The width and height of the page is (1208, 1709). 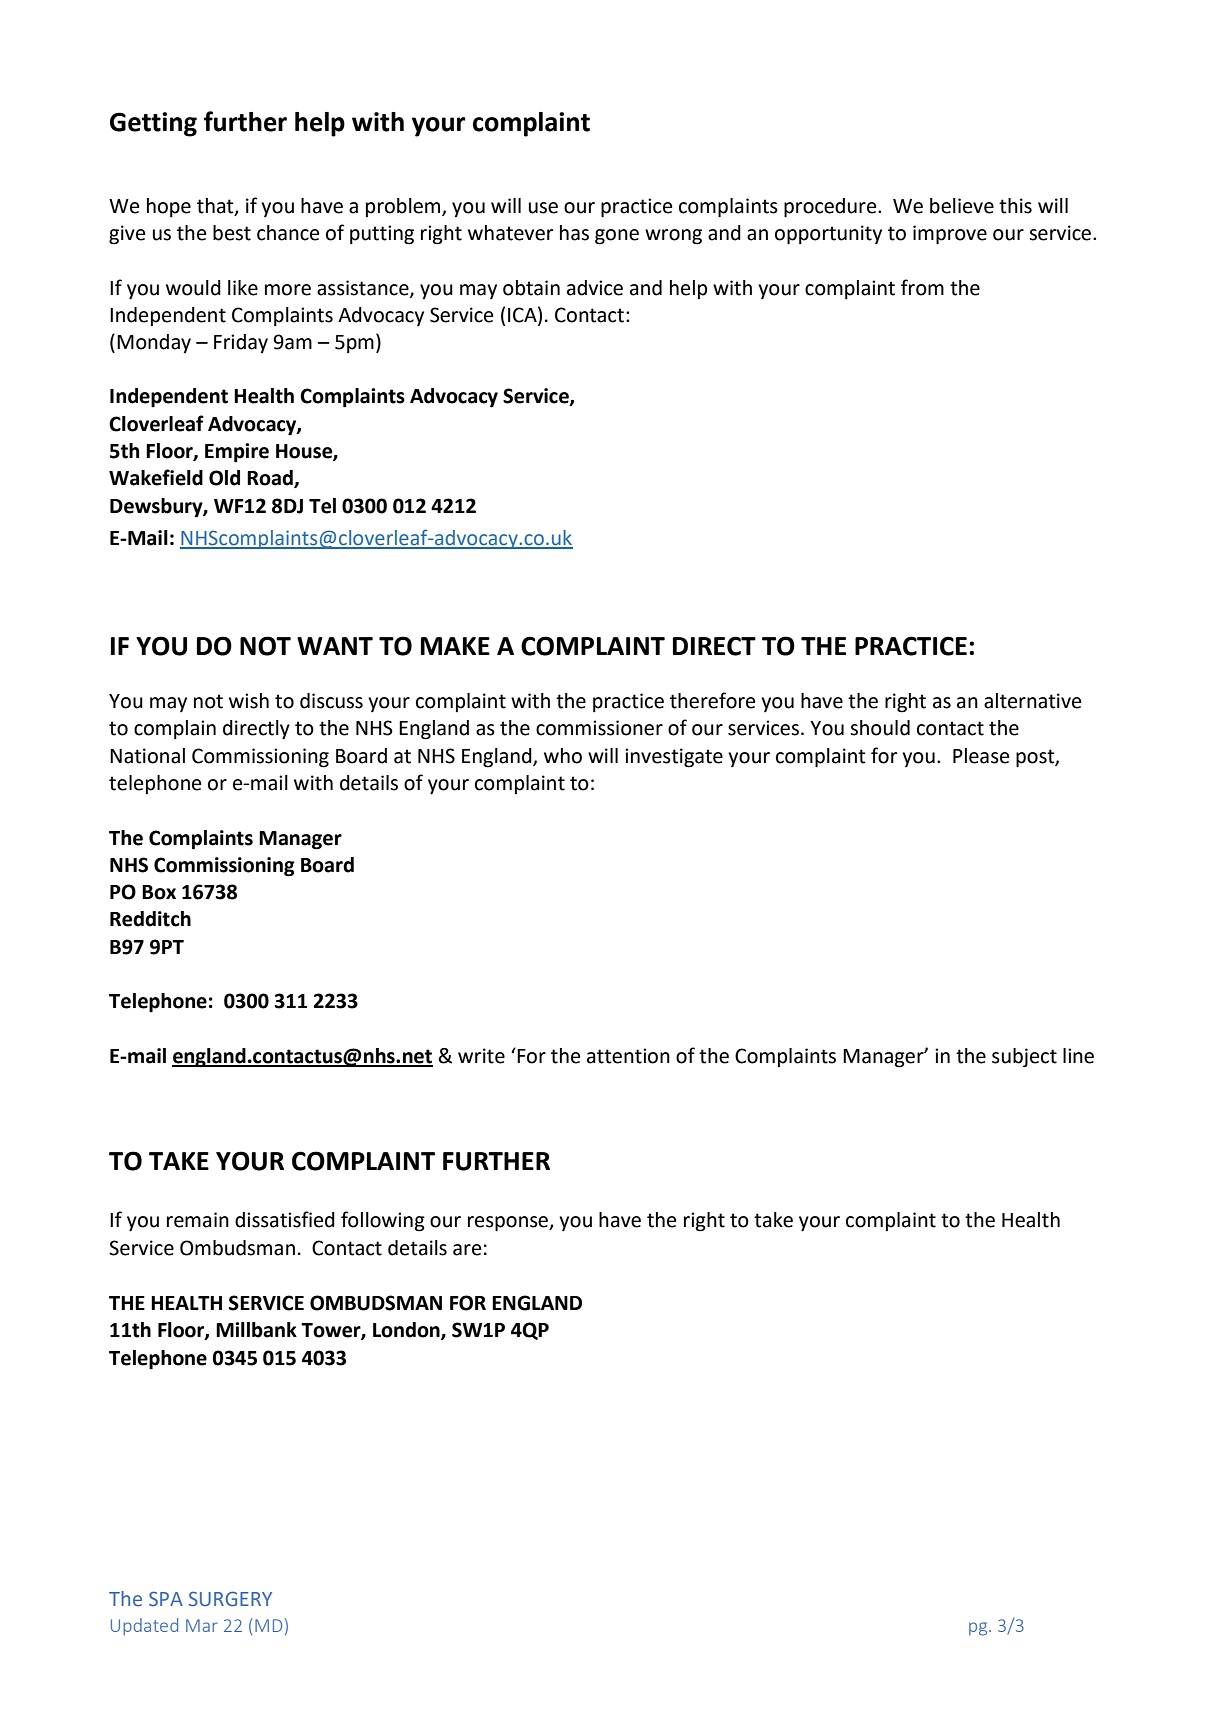 What do you see at coordinates (216, 206) in the page?
I see `that` at bounding box center [216, 206].
